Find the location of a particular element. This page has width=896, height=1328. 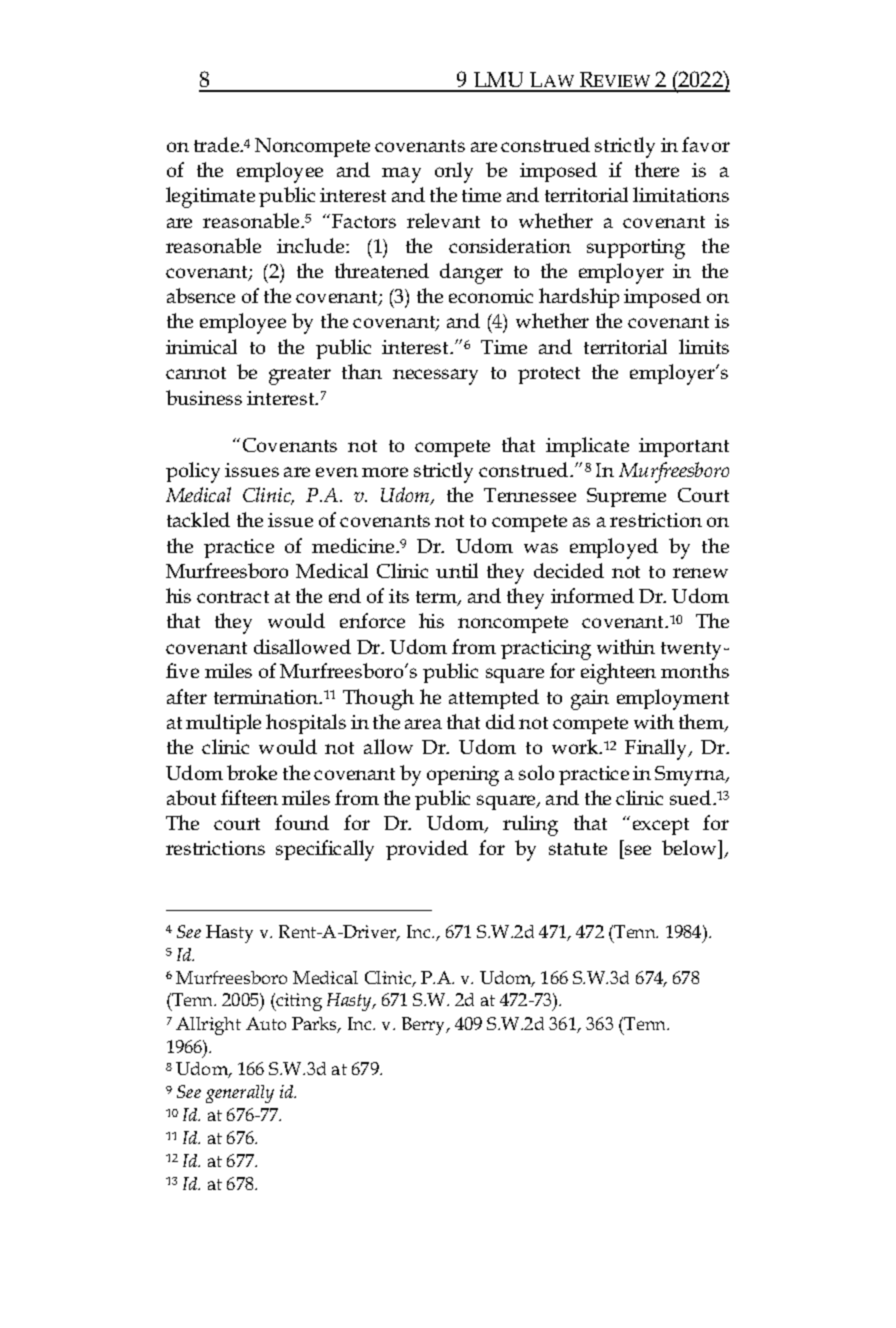

generally is located at coordinates (240, 1094).
